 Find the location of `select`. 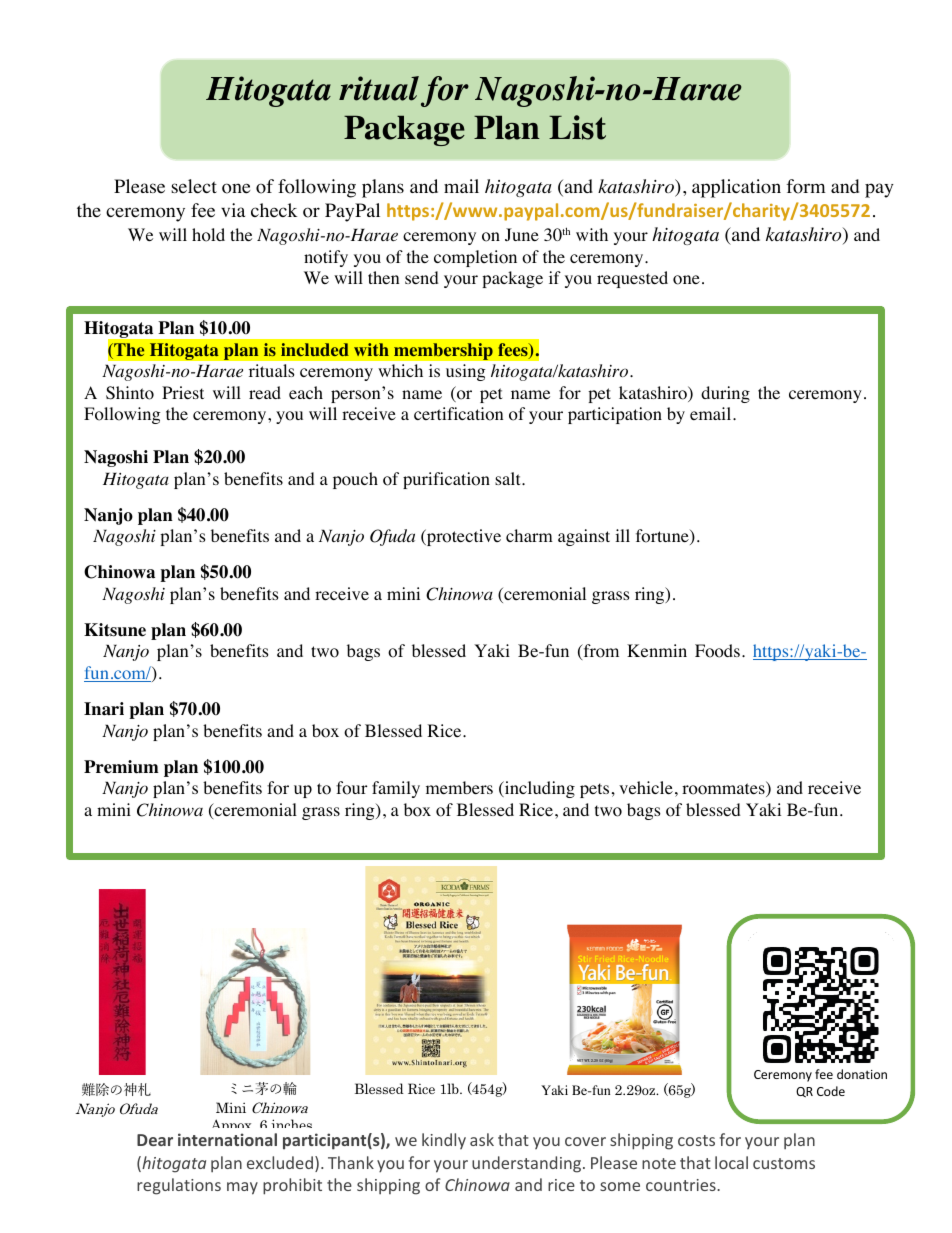

select is located at coordinates (194, 186).
